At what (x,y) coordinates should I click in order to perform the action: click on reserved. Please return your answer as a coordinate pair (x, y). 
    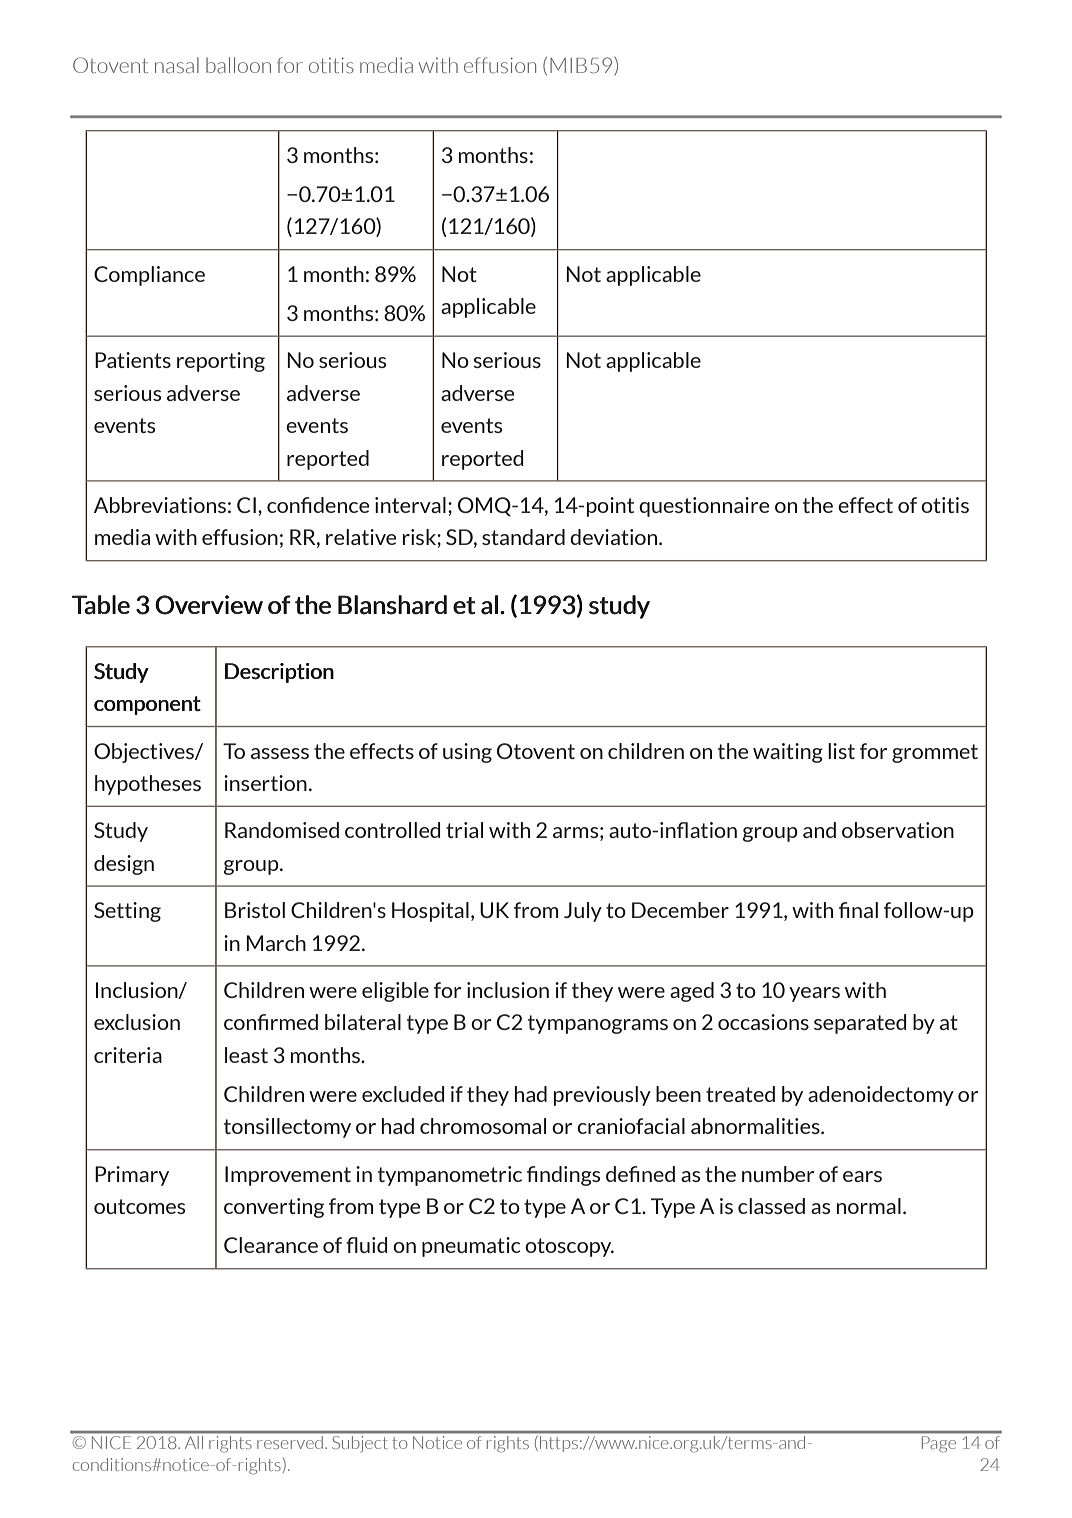
    Looking at the image, I should click on (290, 1442).
